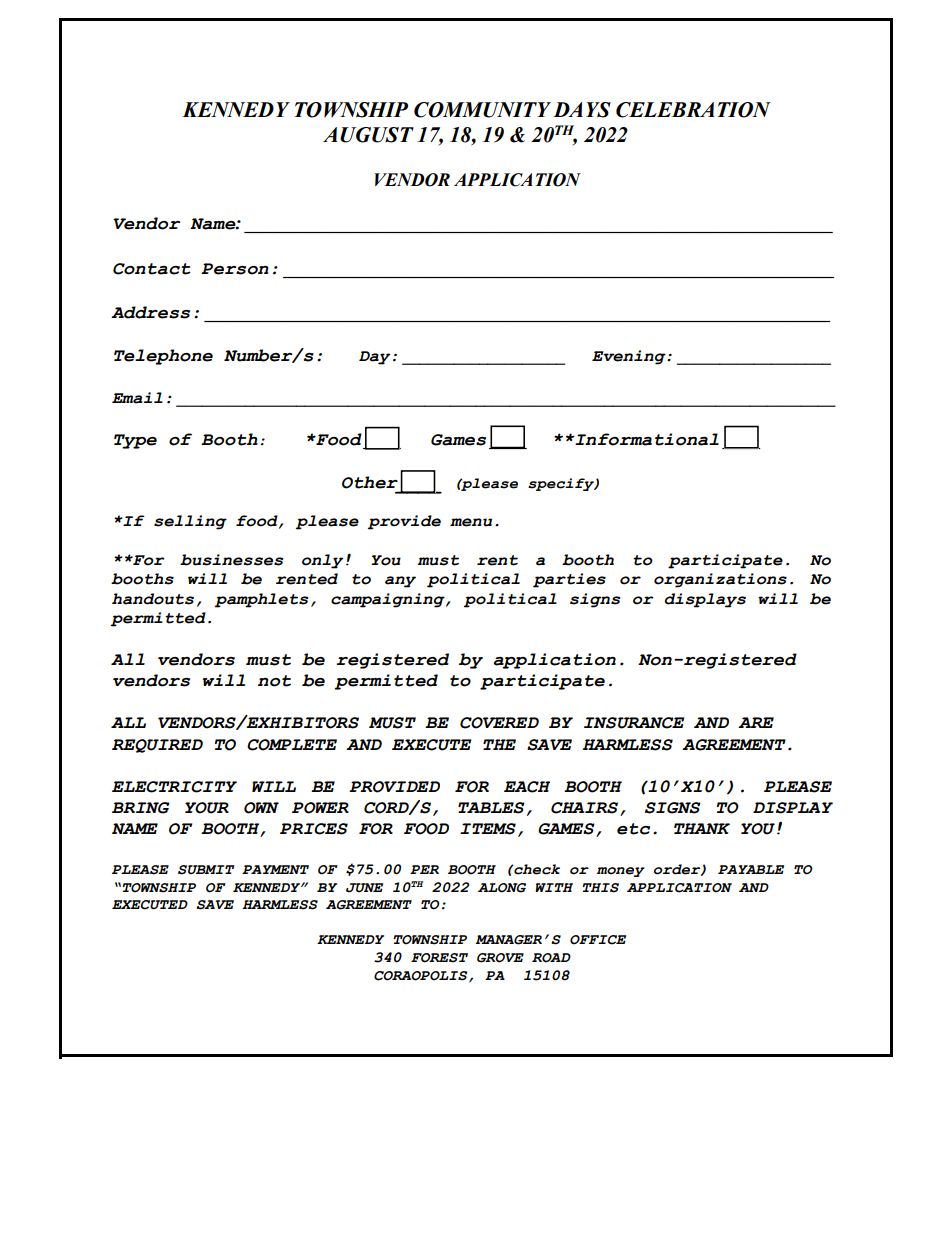 This page has width=952, height=1233. Describe the element at coordinates (190, 522) in the page. I see `selling` at that location.
